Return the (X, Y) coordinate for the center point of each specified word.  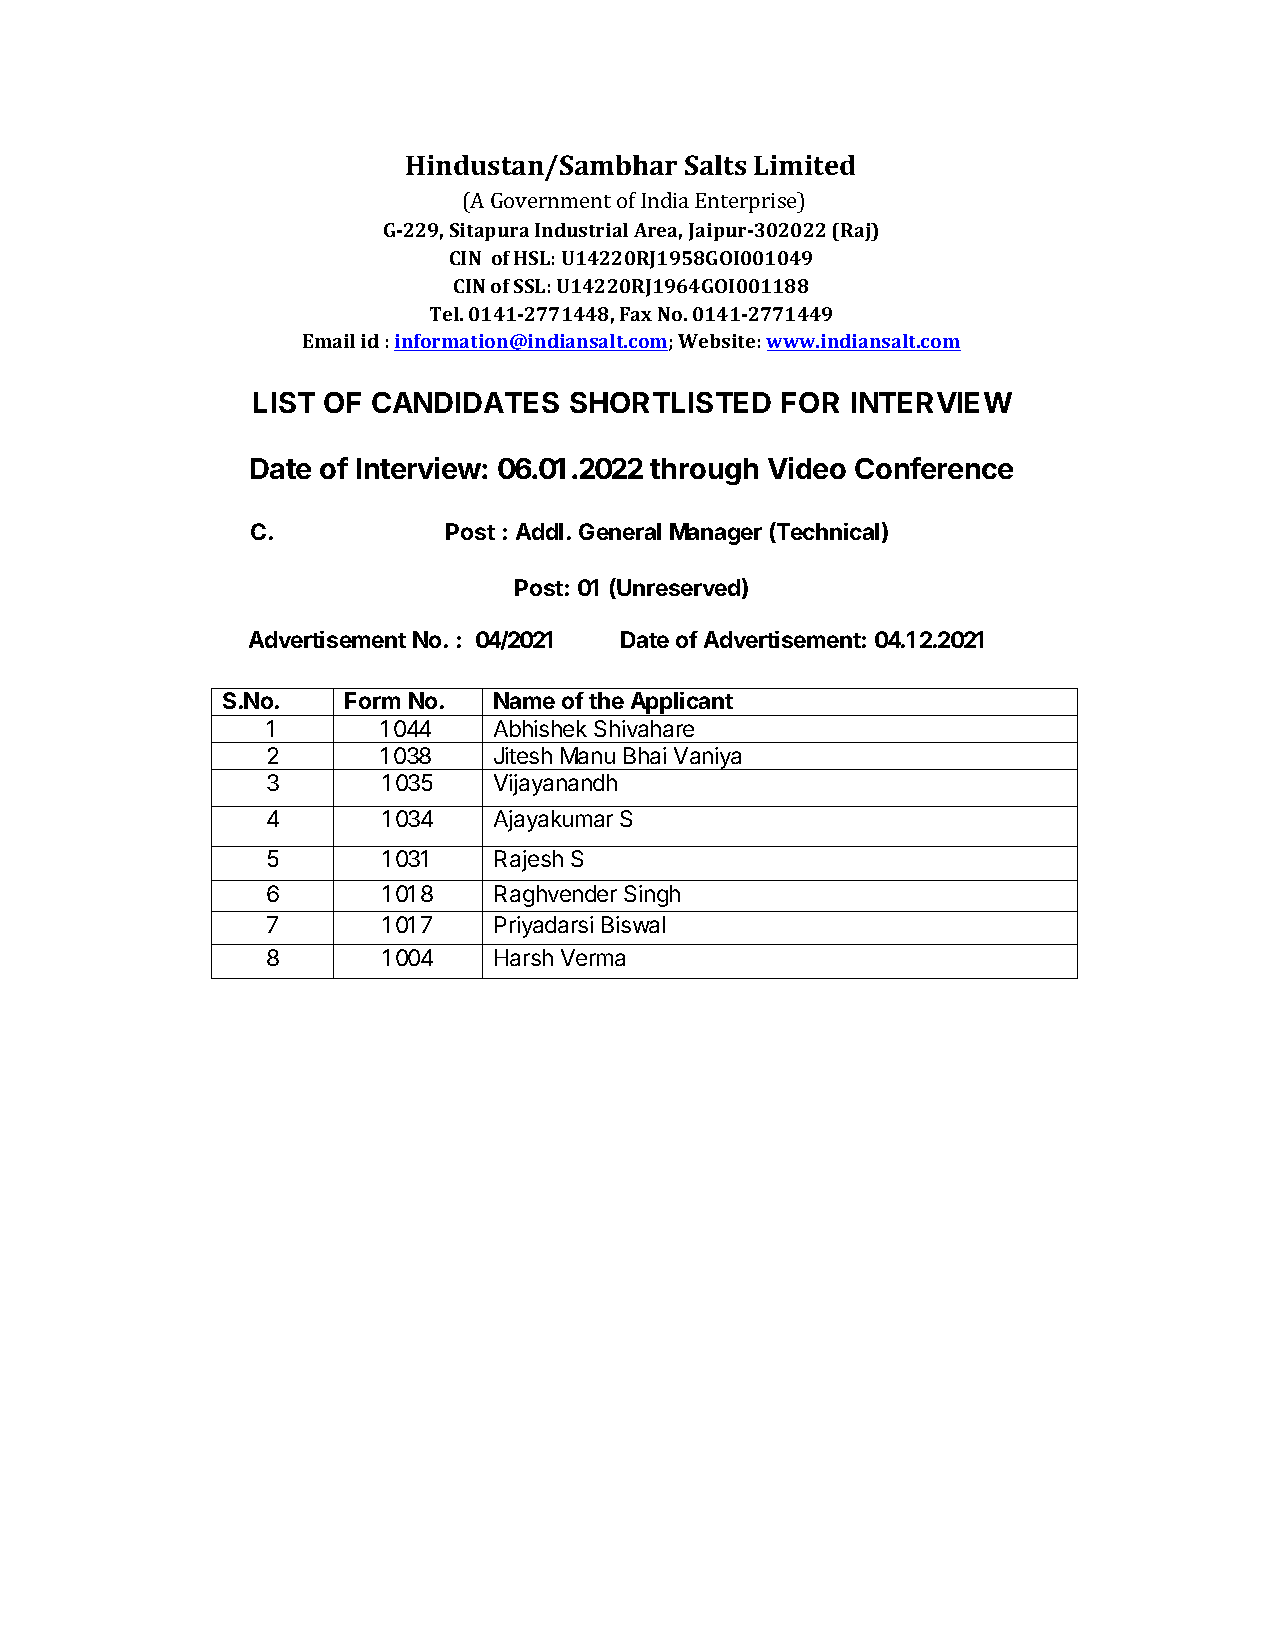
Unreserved (678, 587)
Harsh (524, 957)
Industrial (581, 230)
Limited (804, 165)
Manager (716, 534)
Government (551, 200)
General (620, 531)
